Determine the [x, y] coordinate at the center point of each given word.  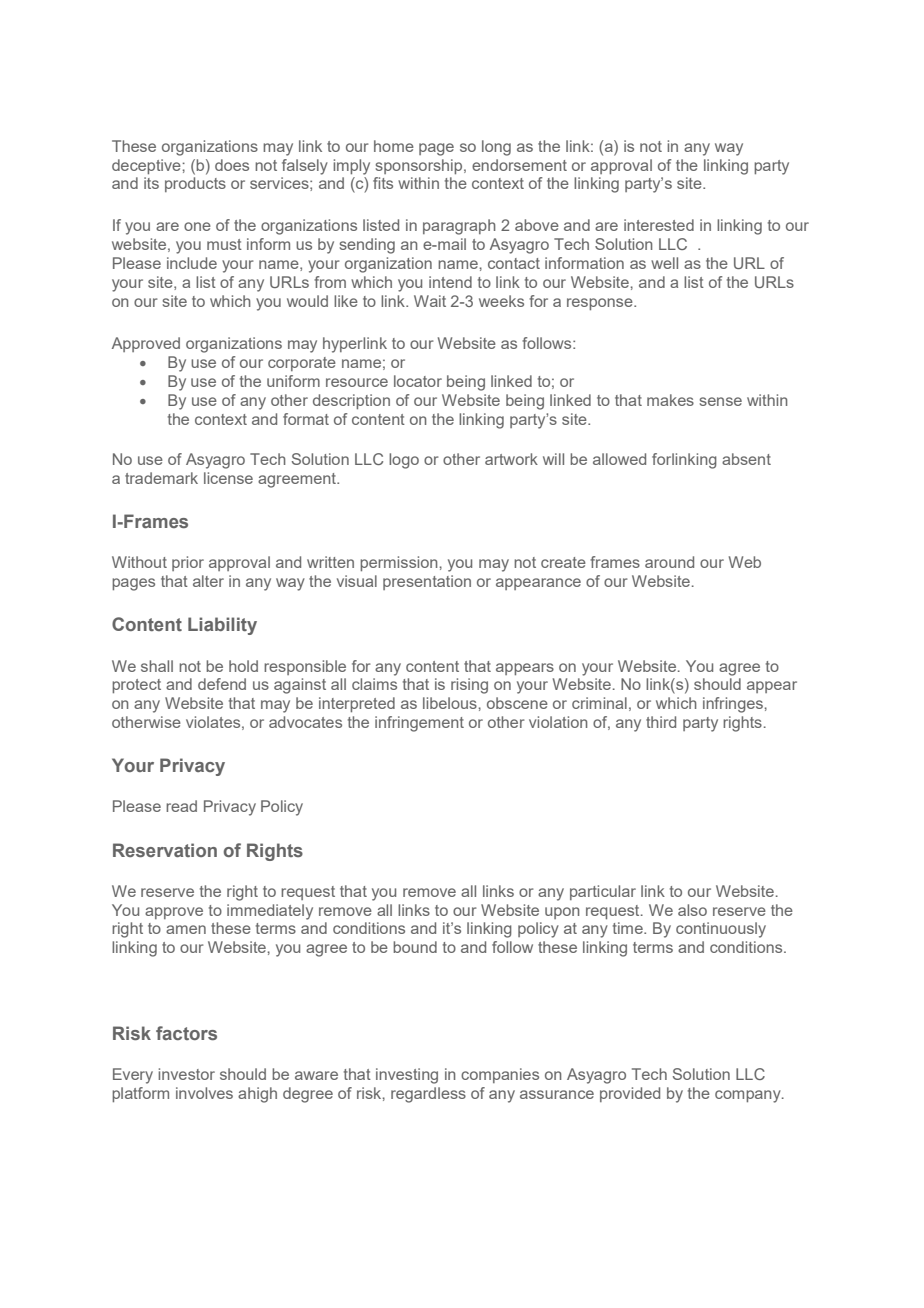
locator [418, 381]
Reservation [165, 850]
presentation [427, 582]
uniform [293, 381]
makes [670, 400]
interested [659, 225]
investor [186, 1074]
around [669, 562]
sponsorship [420, 166]
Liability [222, 626]
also [692, 910]
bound [415, 947]
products [195, 184]
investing [407, 1076]
